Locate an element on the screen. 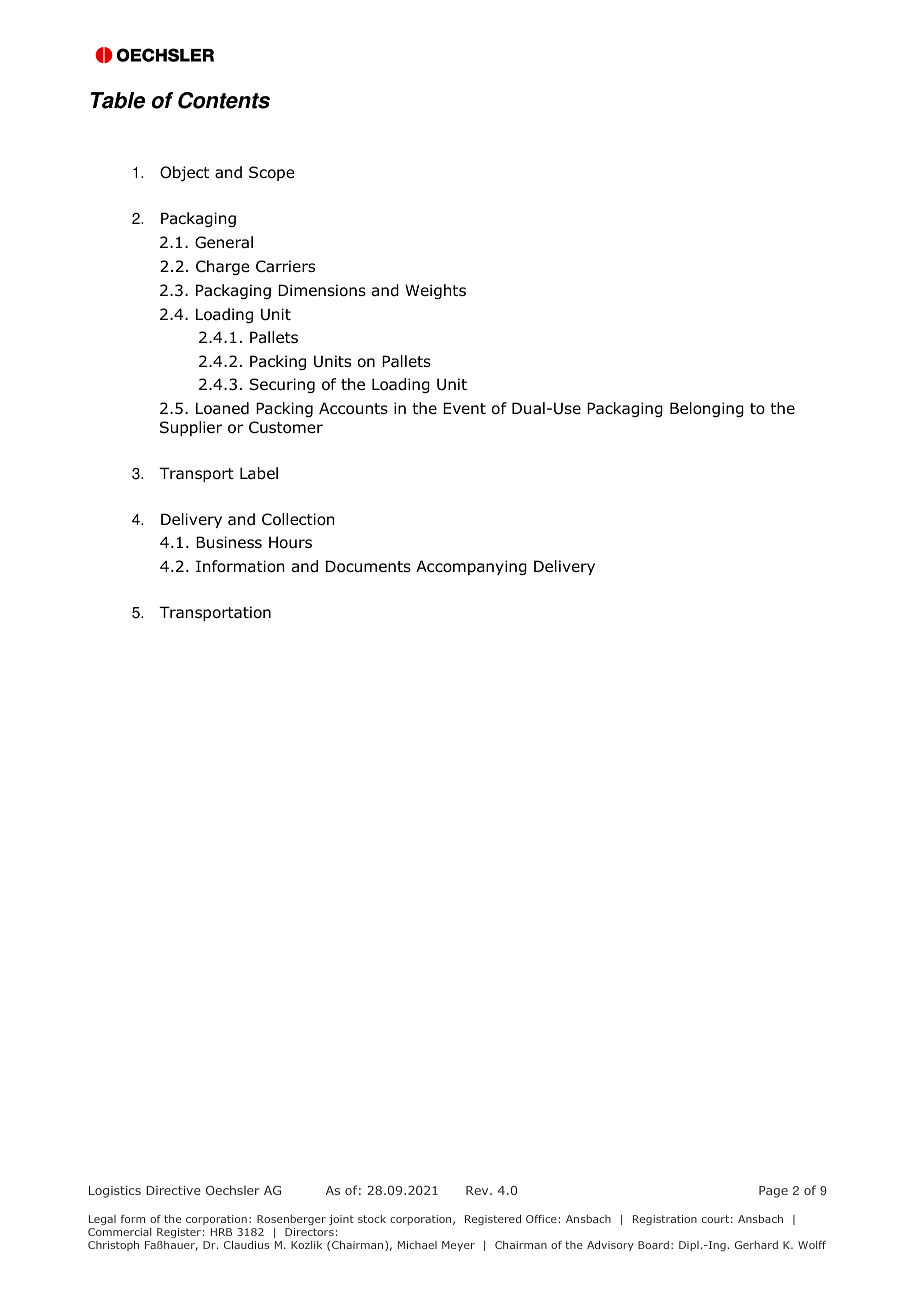  Documents is located at coordinates (368, 566).
